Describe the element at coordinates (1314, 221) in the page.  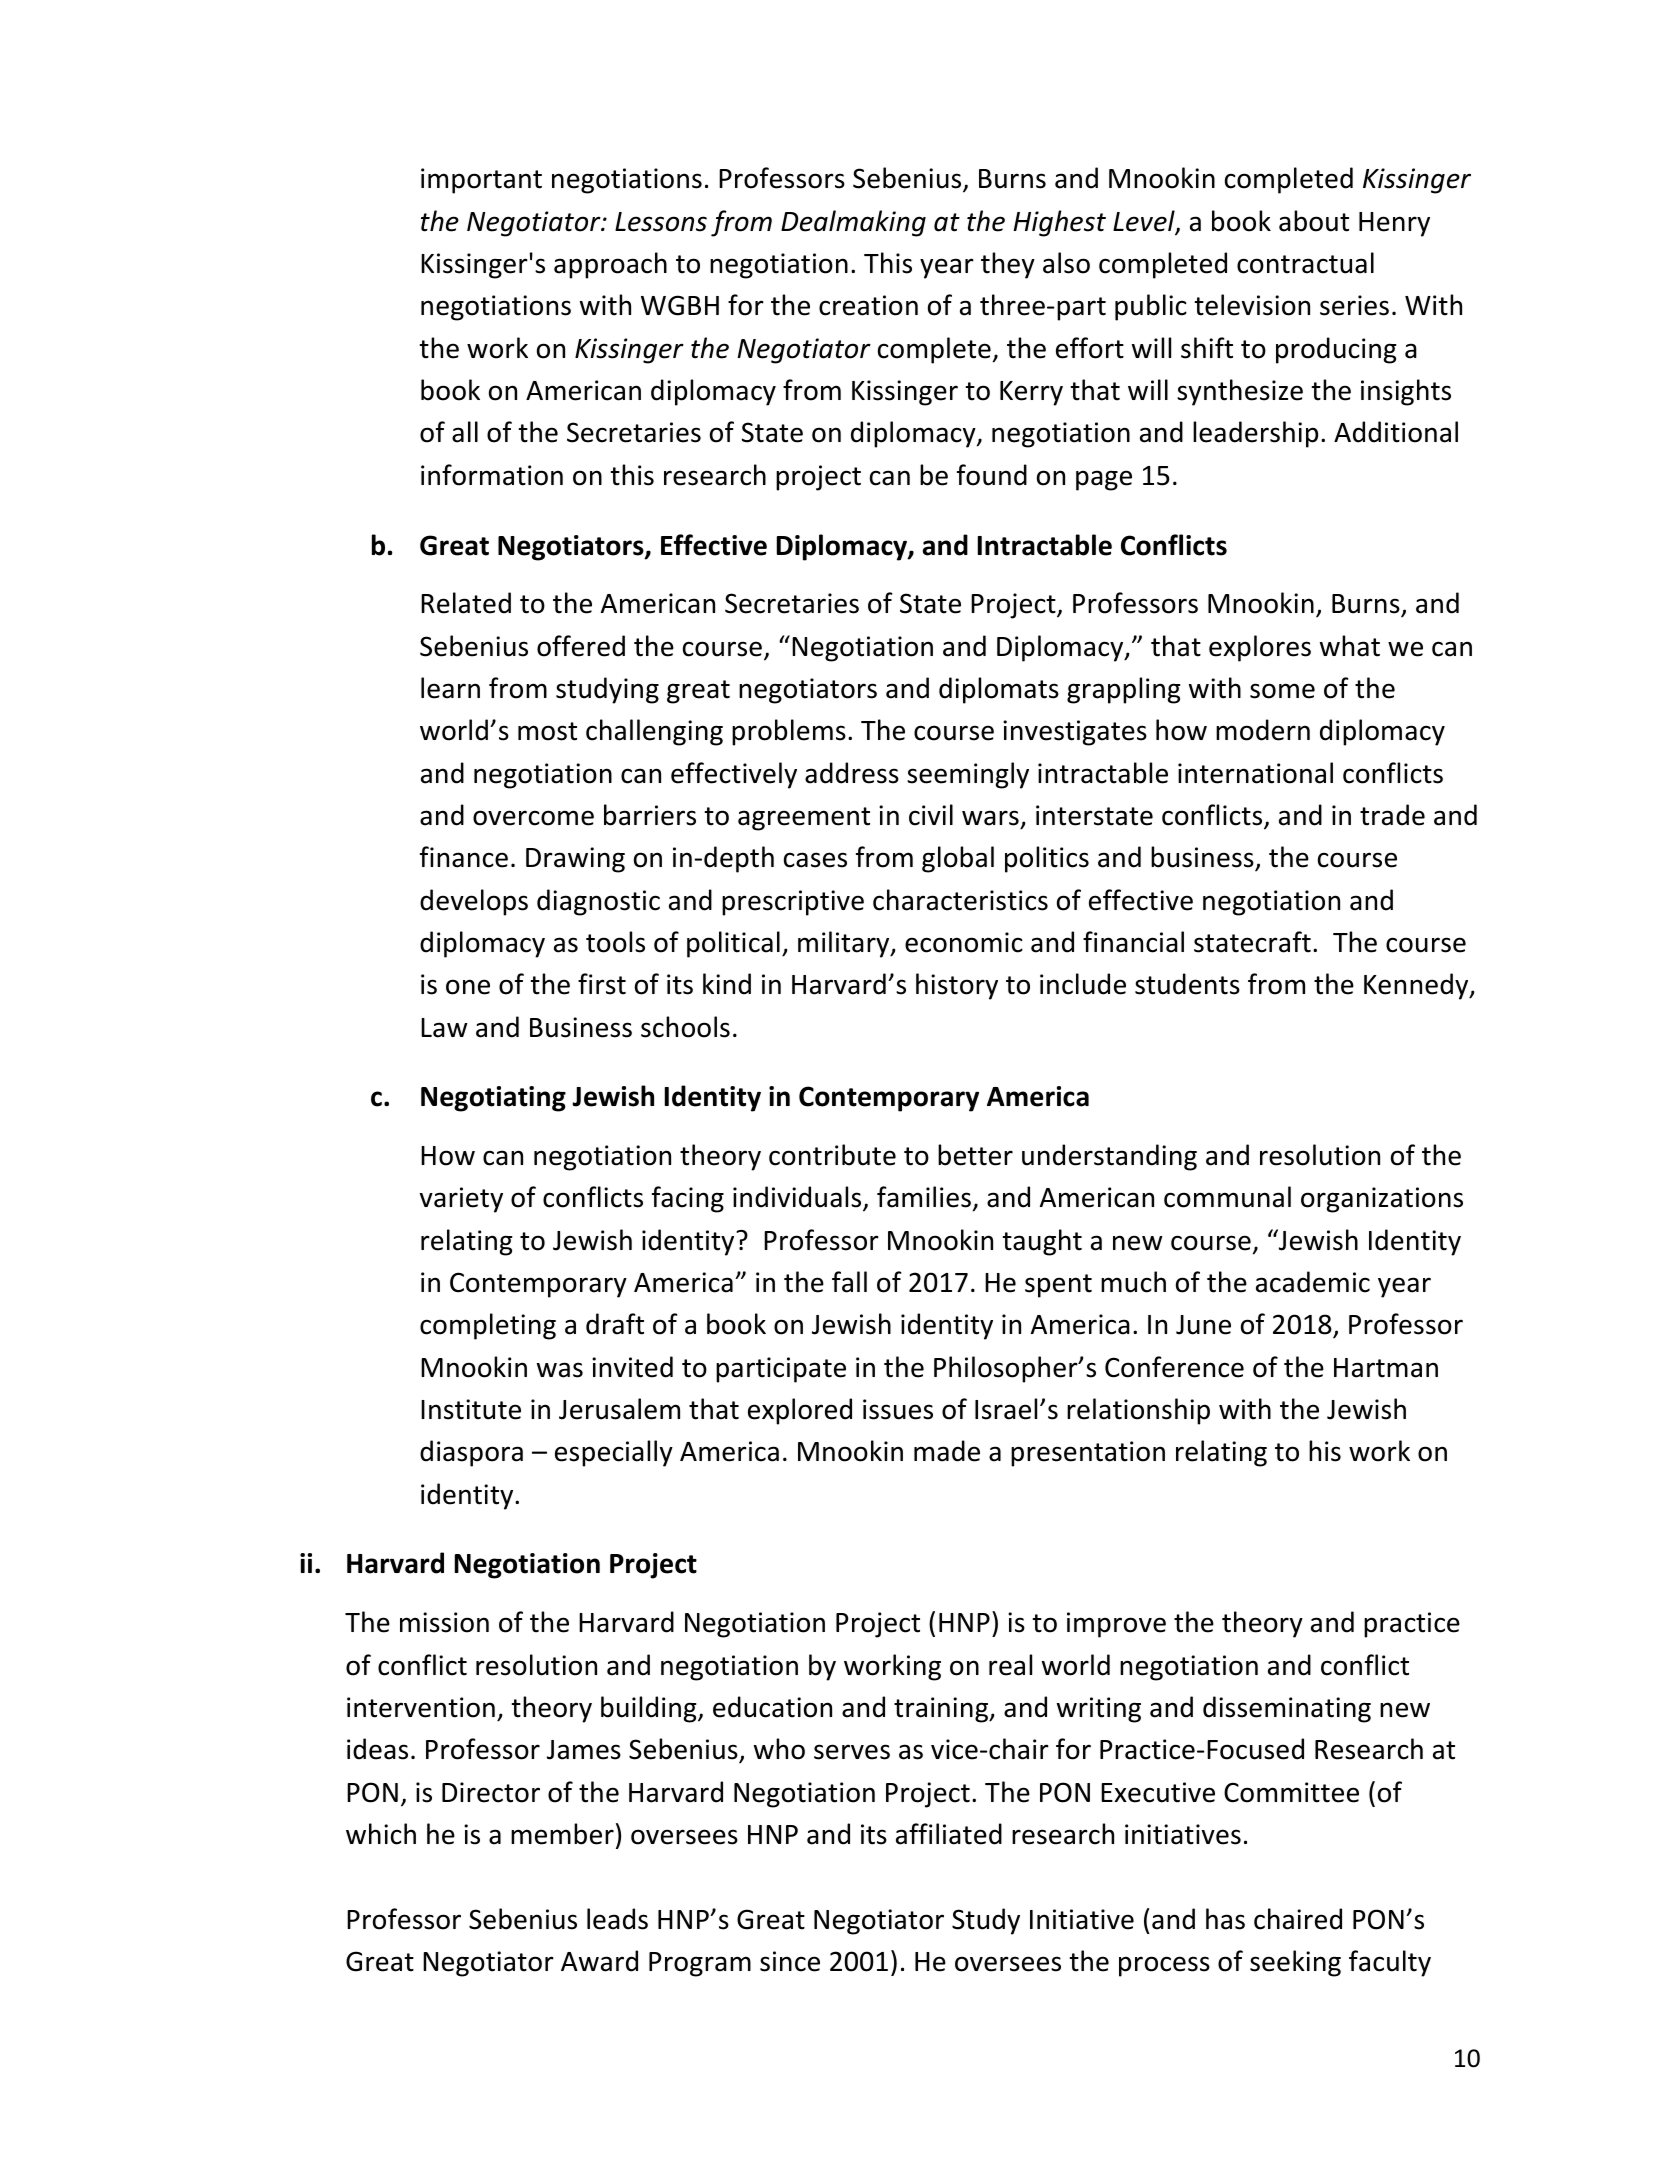
I see `about` at that location.
